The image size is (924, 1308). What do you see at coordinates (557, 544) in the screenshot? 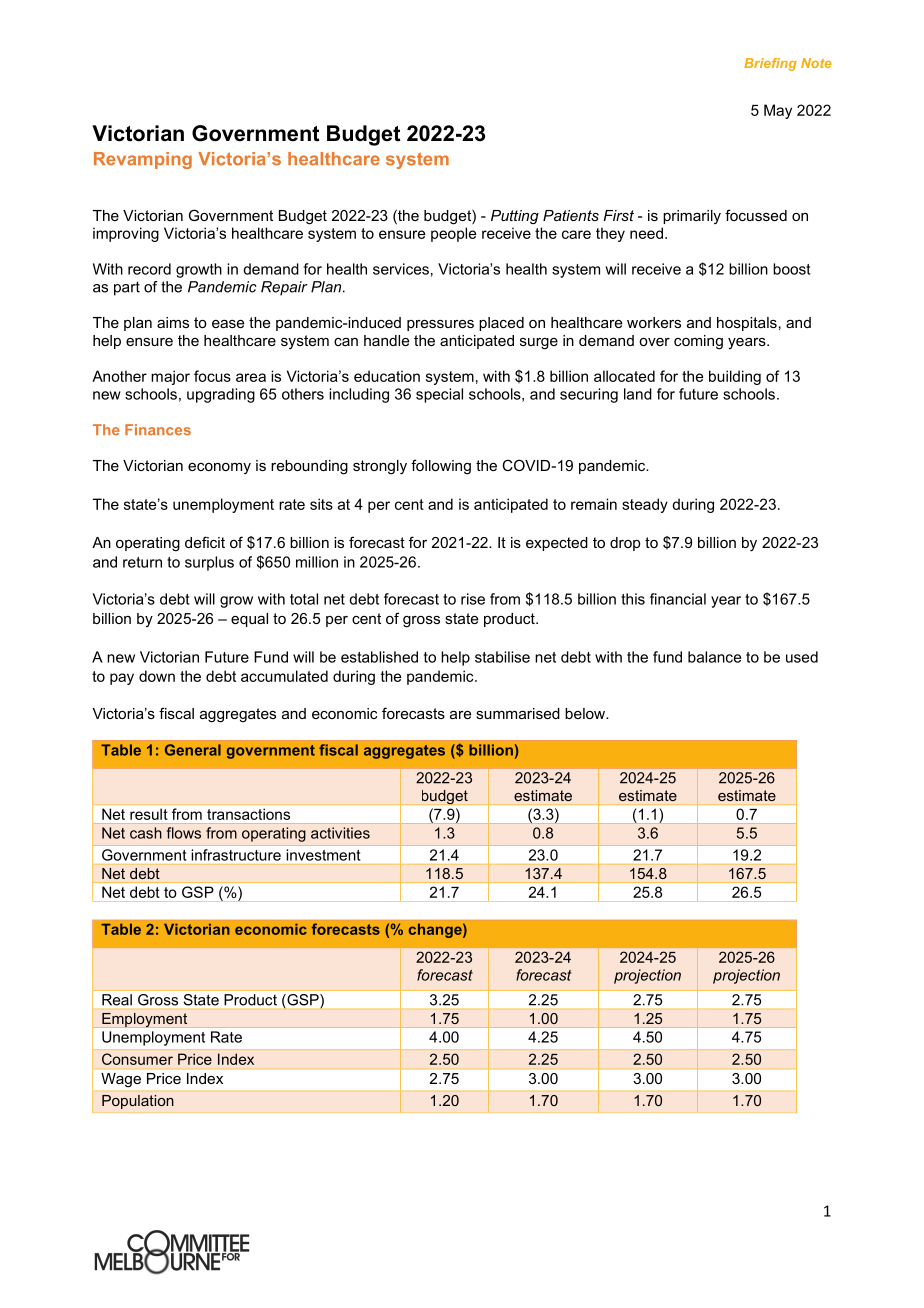
I see `expected` at bounding box center [557, 544].
